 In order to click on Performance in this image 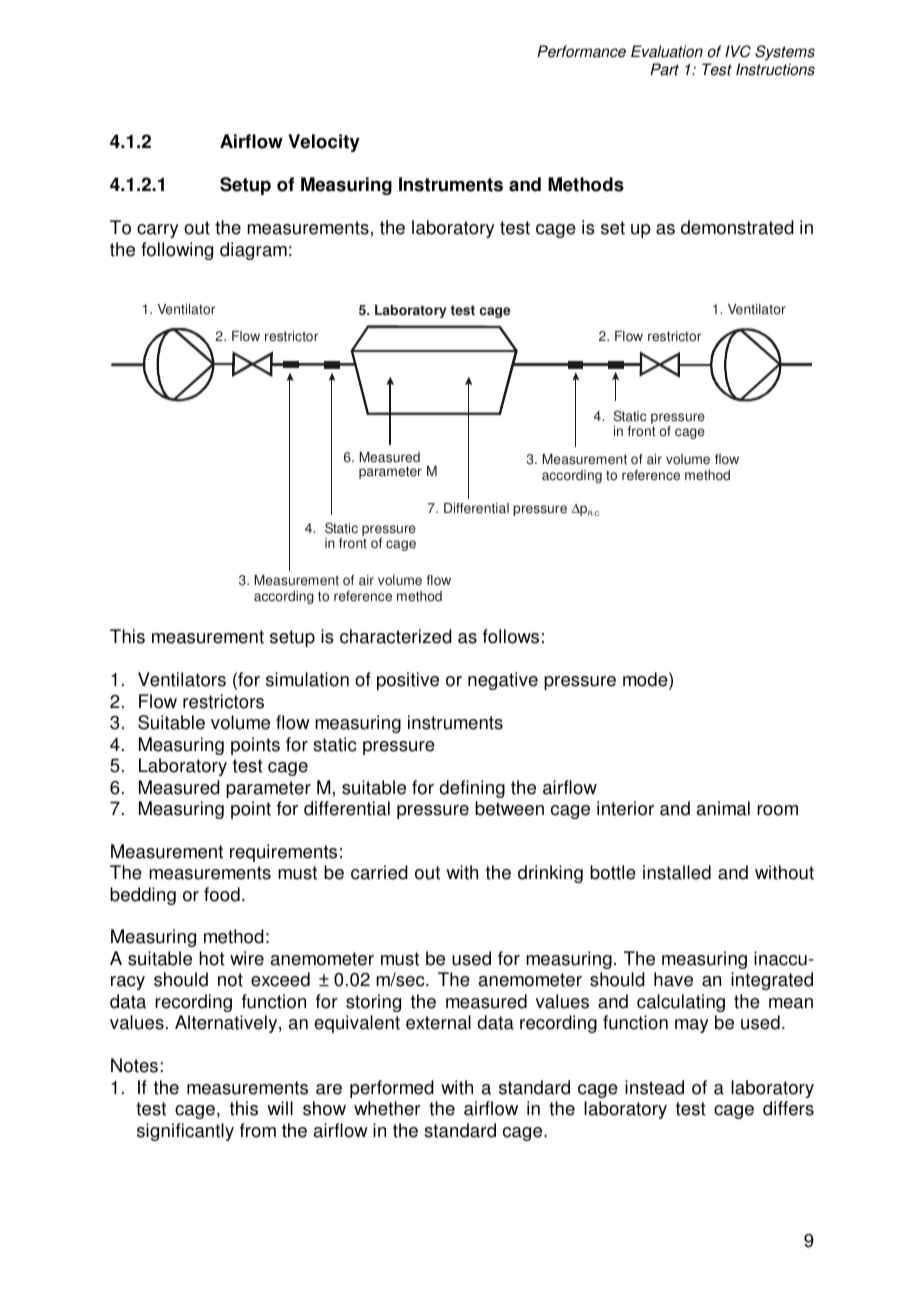, I will do `click(581, 51)`.
